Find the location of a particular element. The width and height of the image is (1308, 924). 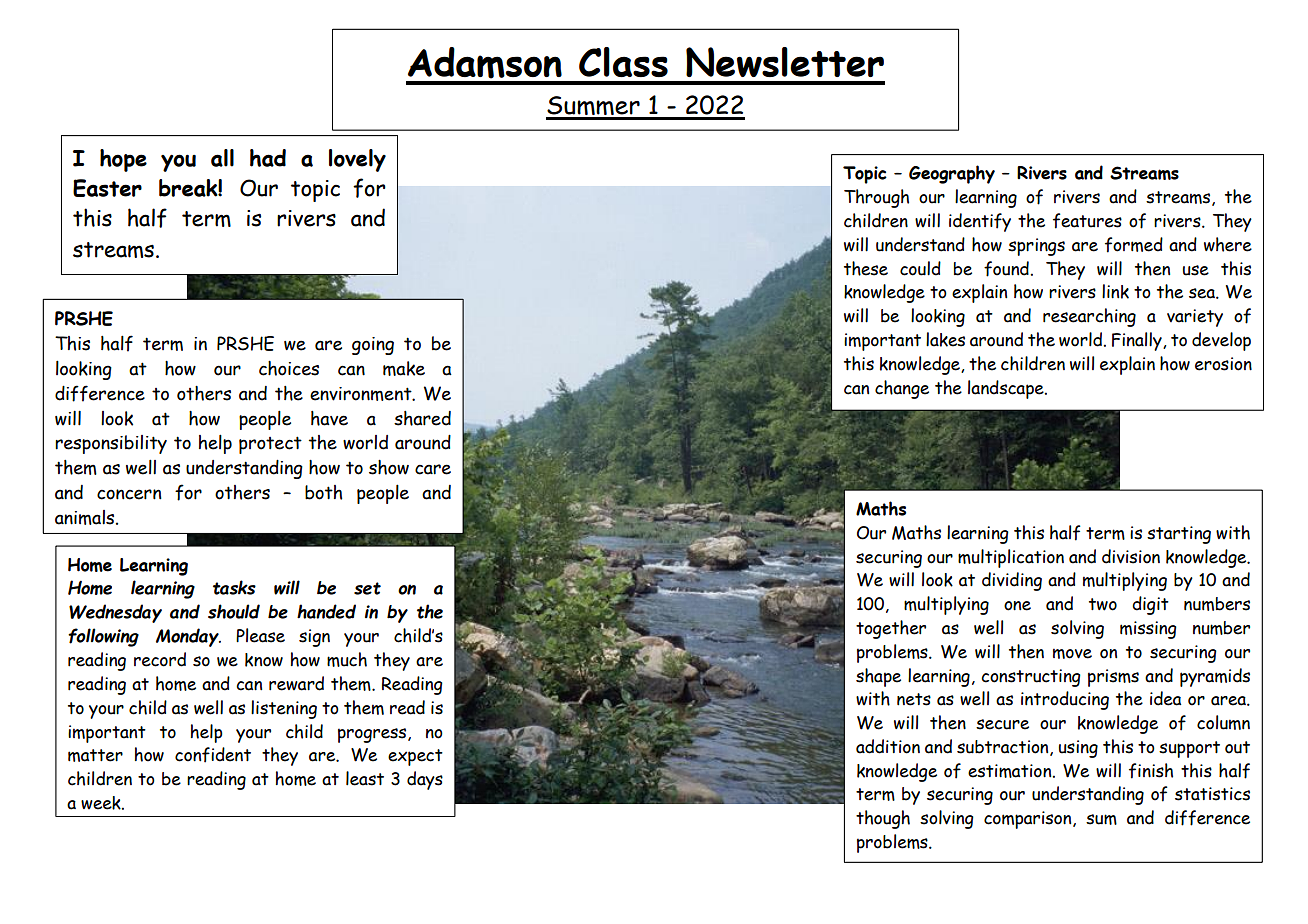

had is located at coordinates (268, 158).
